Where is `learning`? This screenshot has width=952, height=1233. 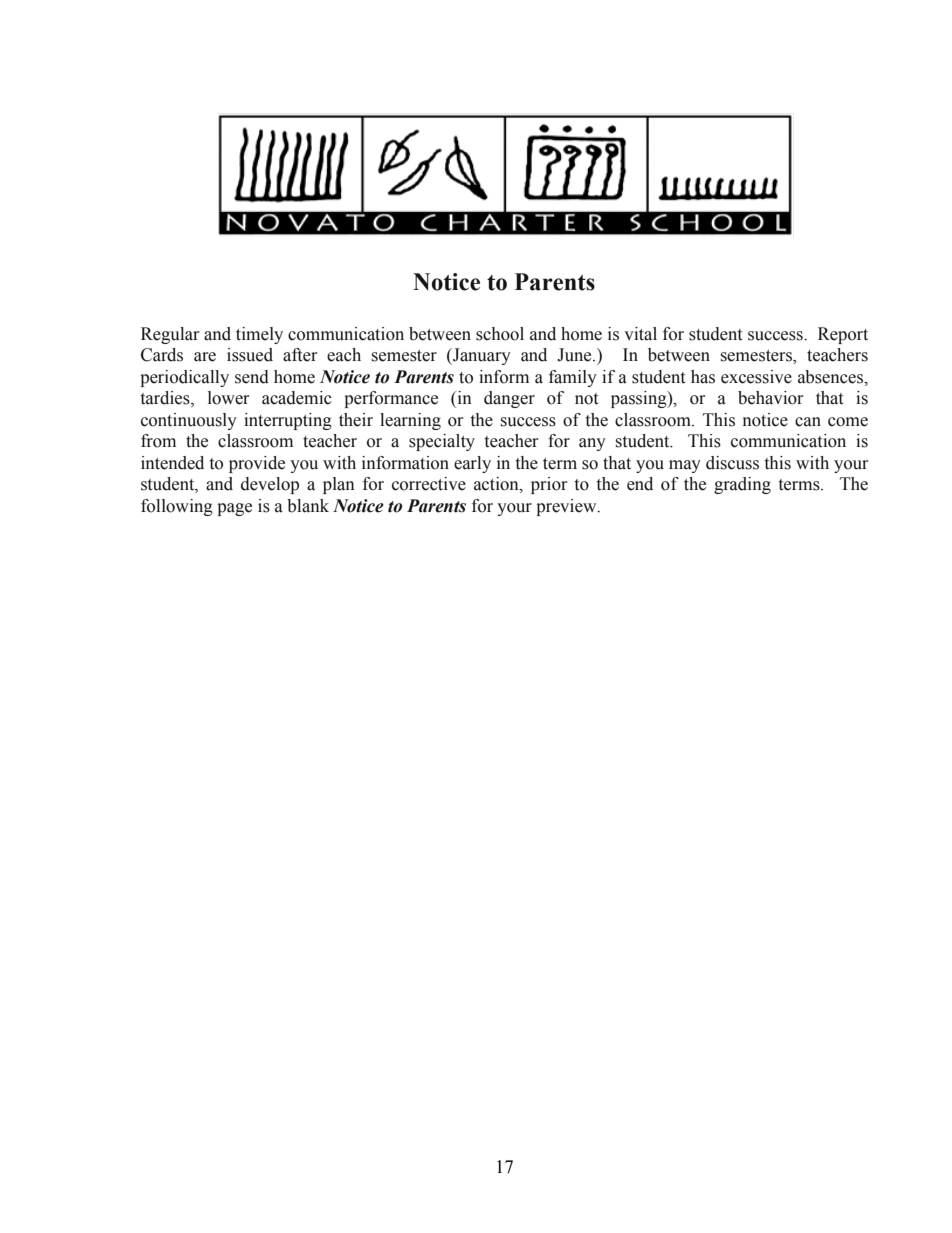 learning is located at coordinates (410, 421).
